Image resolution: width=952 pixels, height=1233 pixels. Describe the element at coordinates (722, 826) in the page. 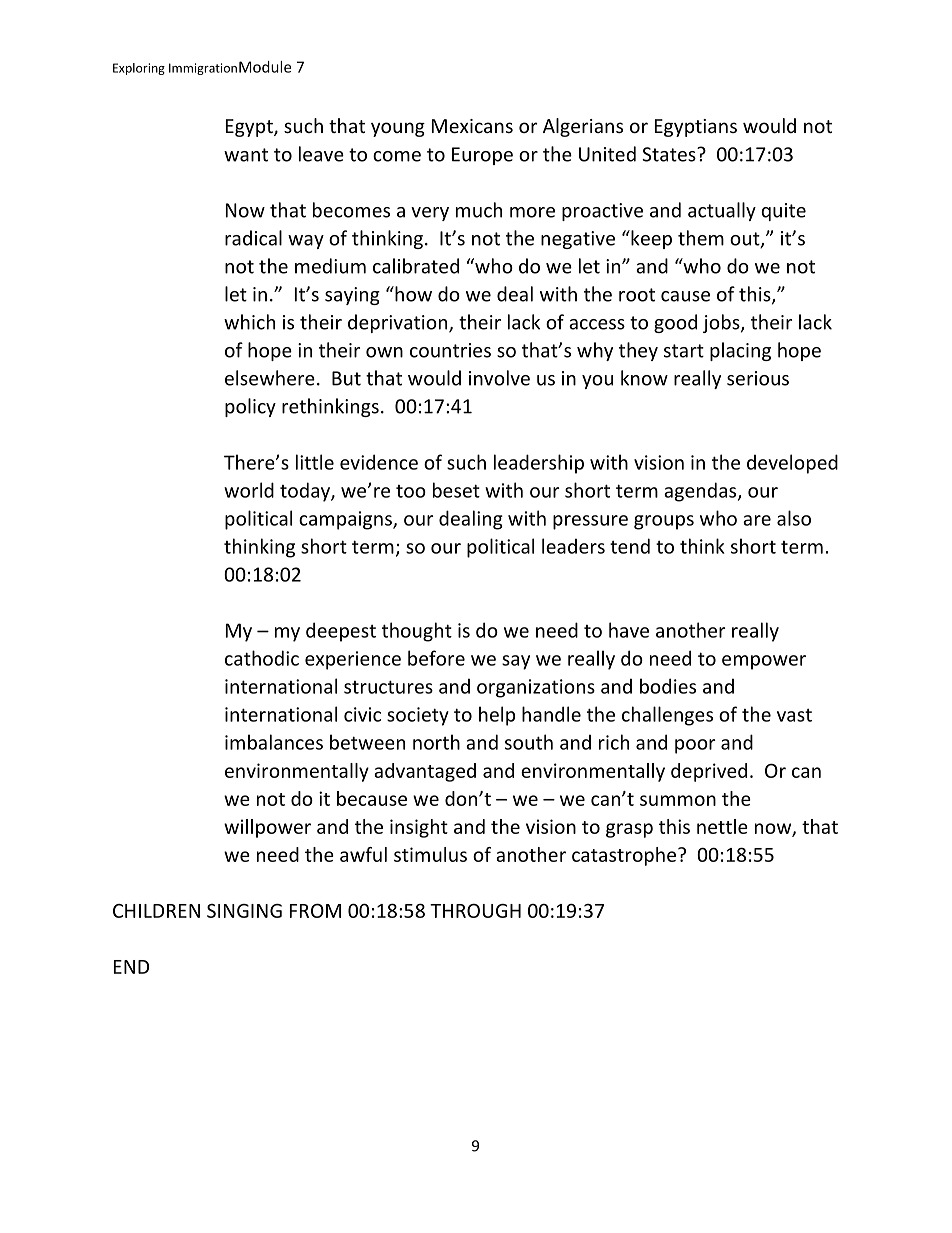

I see `nettle` at that location.
